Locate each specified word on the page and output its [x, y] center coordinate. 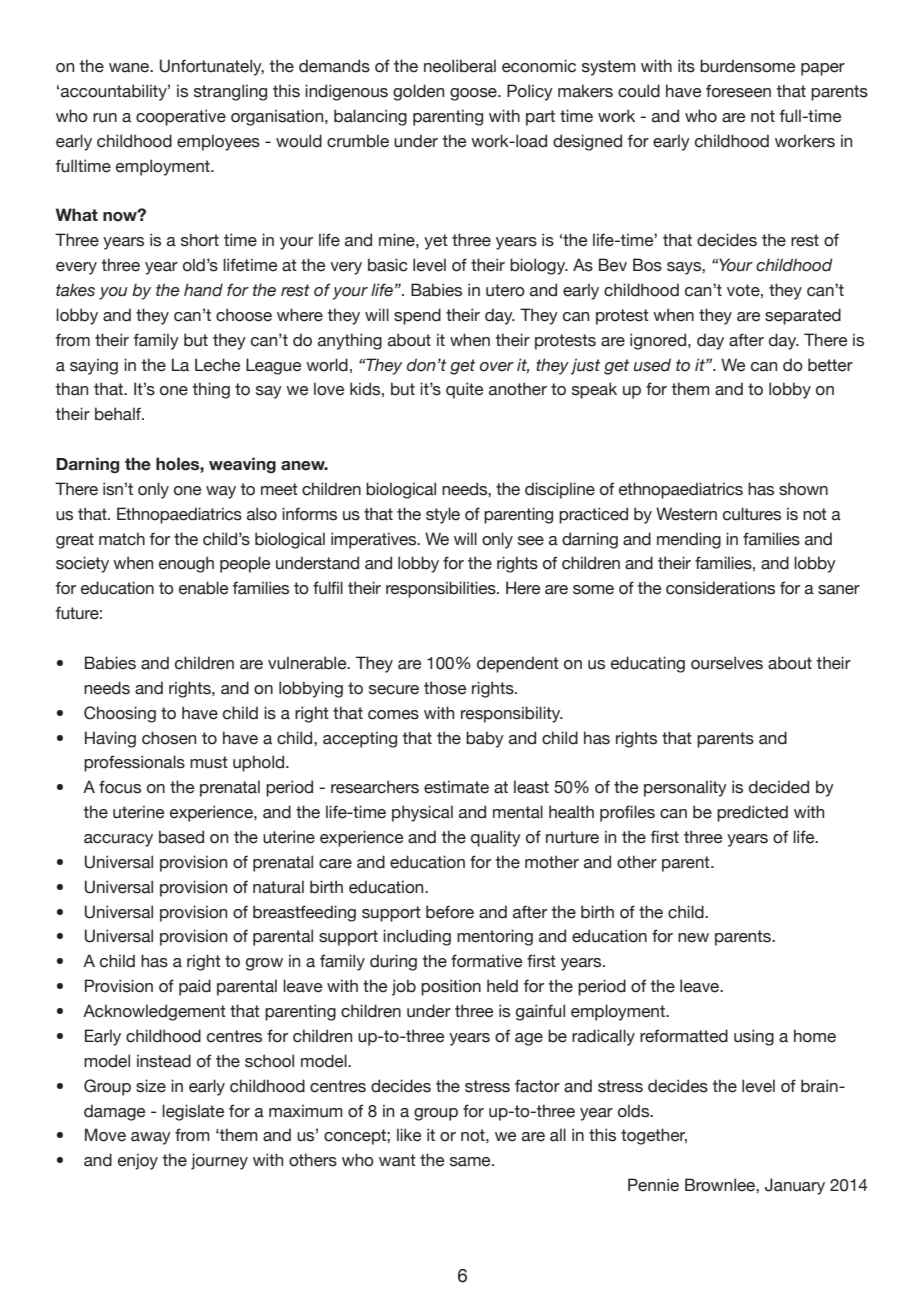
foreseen [738, 91]
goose [474, 94]
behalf [119, 414]
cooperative [181, 117]
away [151, 1138]
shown [803, 489]
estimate [456, 787]
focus [120, 787]
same [471, 1162]
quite [464, 390]
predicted [752, 813]
